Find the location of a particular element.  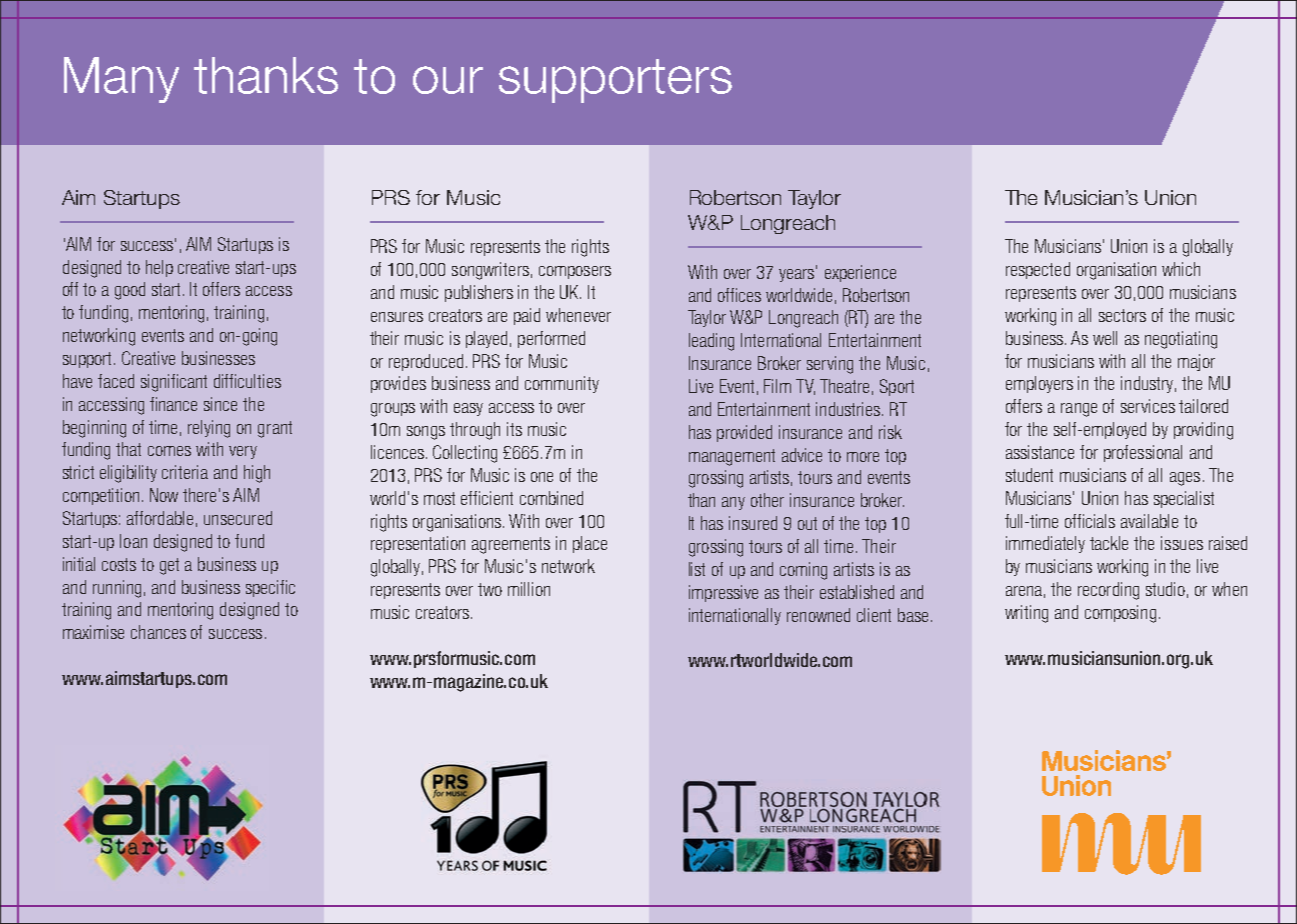

well is located at coordinates (1105, 338).
